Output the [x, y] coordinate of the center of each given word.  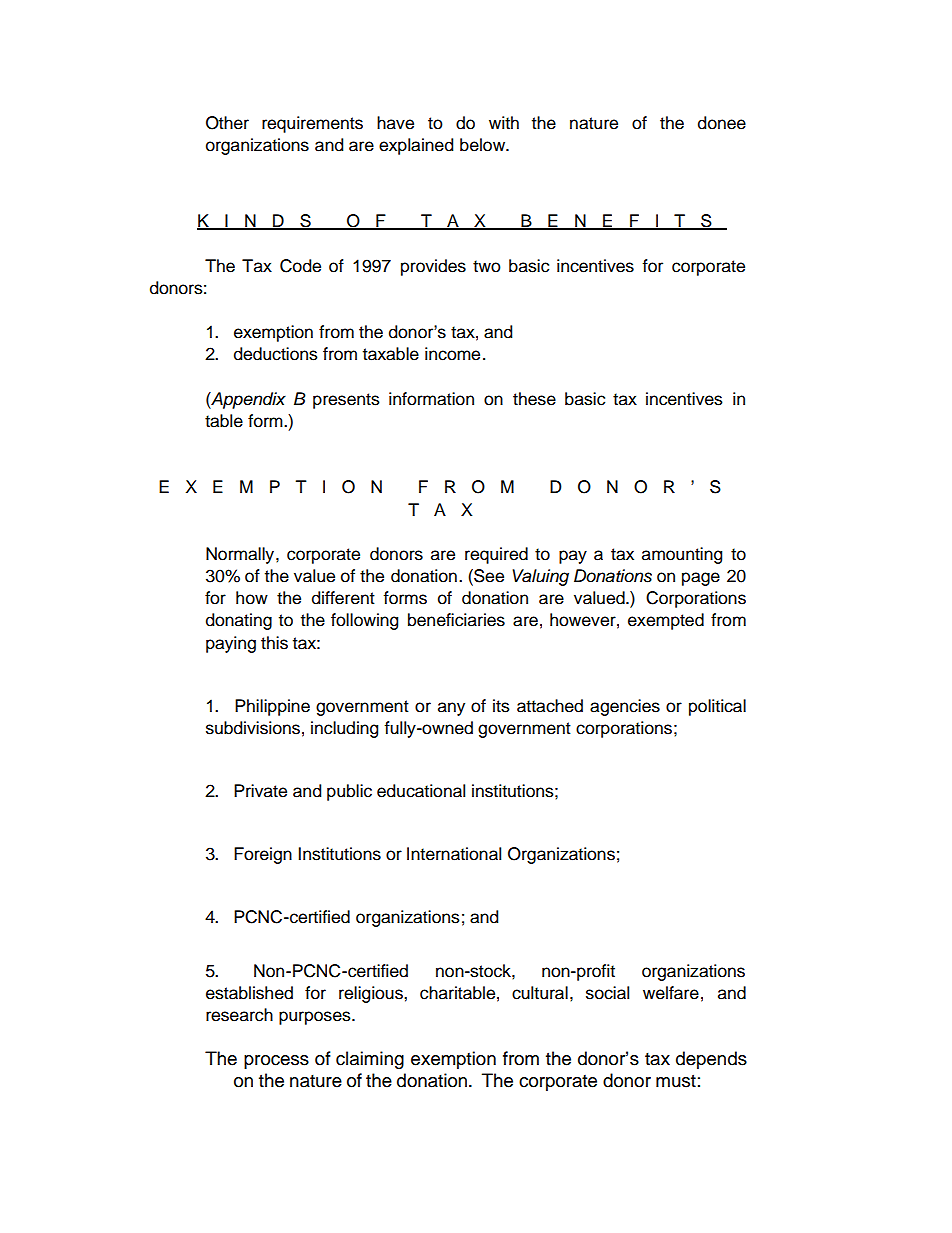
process [276, 1062]
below [484, 145]
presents [346, 401]
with [504, 122]
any [451, 709]
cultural [540, 993]
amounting [682, 555]
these [534, 399]
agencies [625, 707]
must [676, 1081]
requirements [312, 124]
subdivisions [253, 728]
